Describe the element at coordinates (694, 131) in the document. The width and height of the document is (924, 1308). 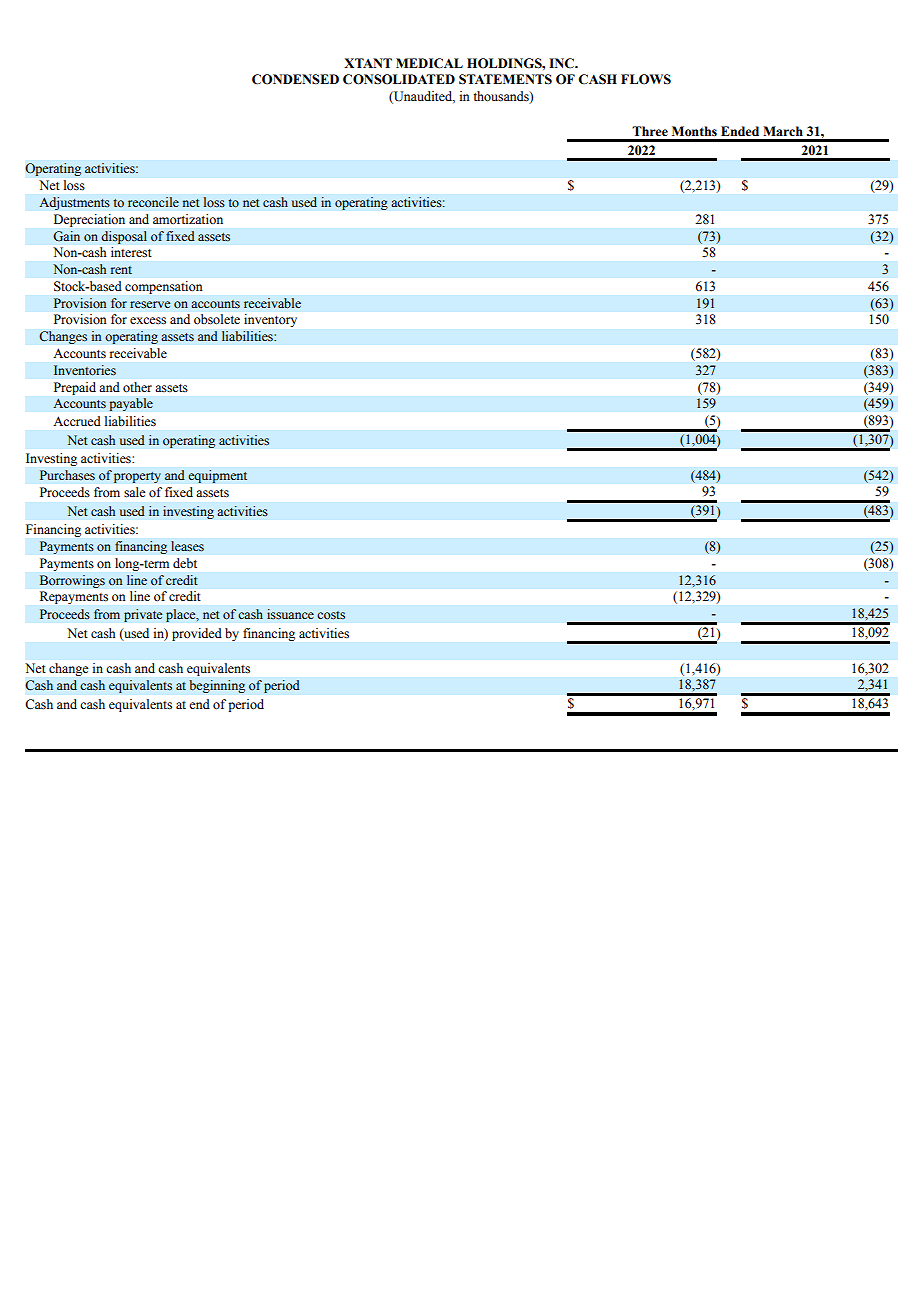
I see `Months` at that location.
